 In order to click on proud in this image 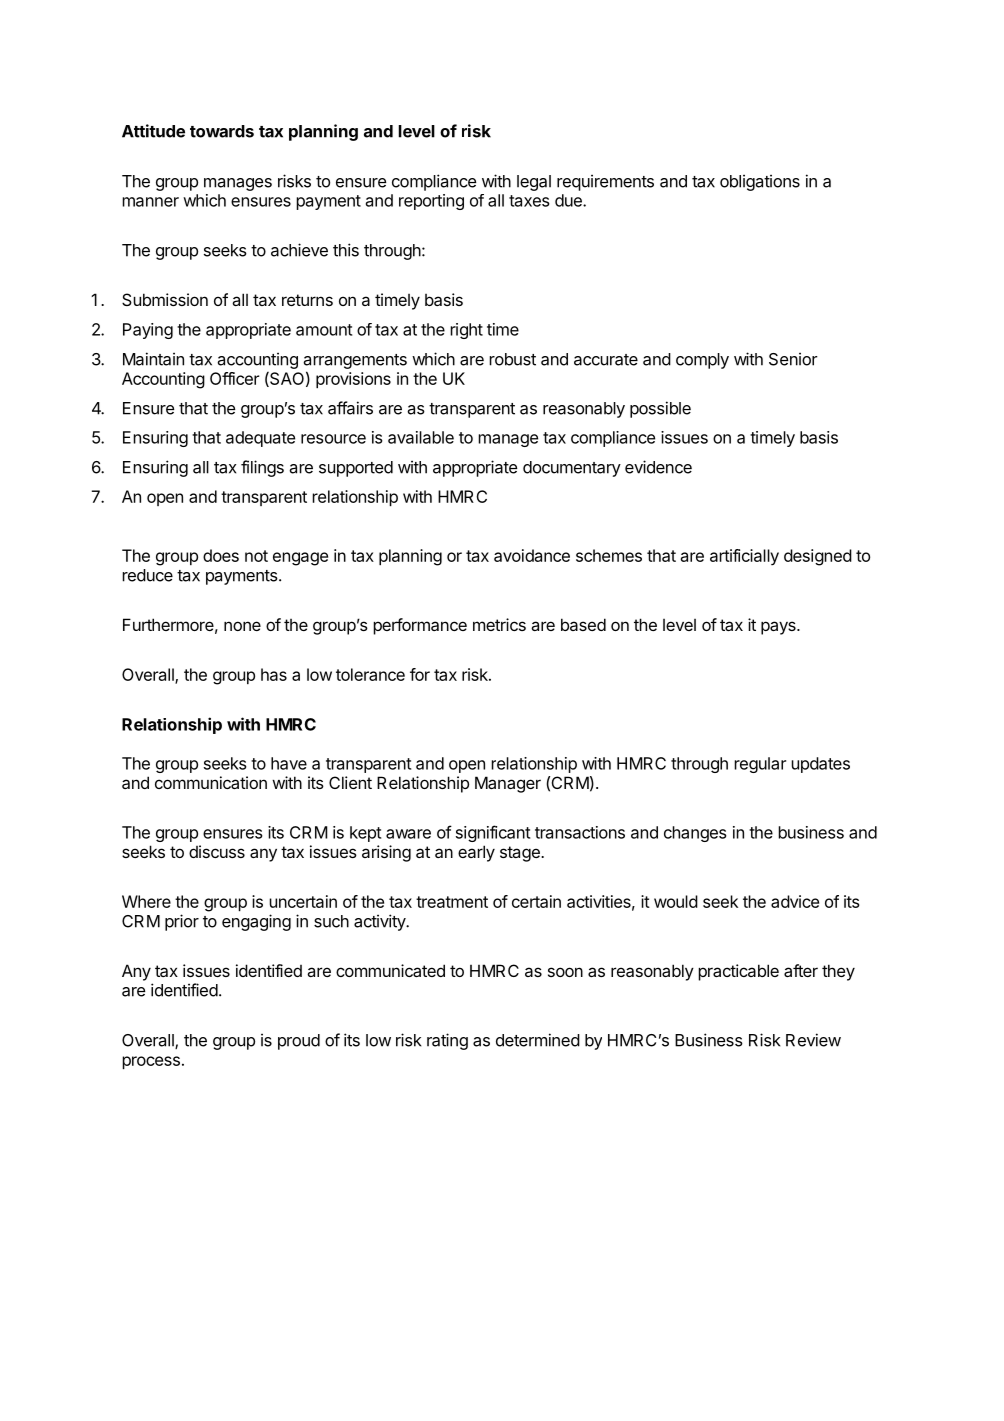, I will do `click(299, 1042)`.
